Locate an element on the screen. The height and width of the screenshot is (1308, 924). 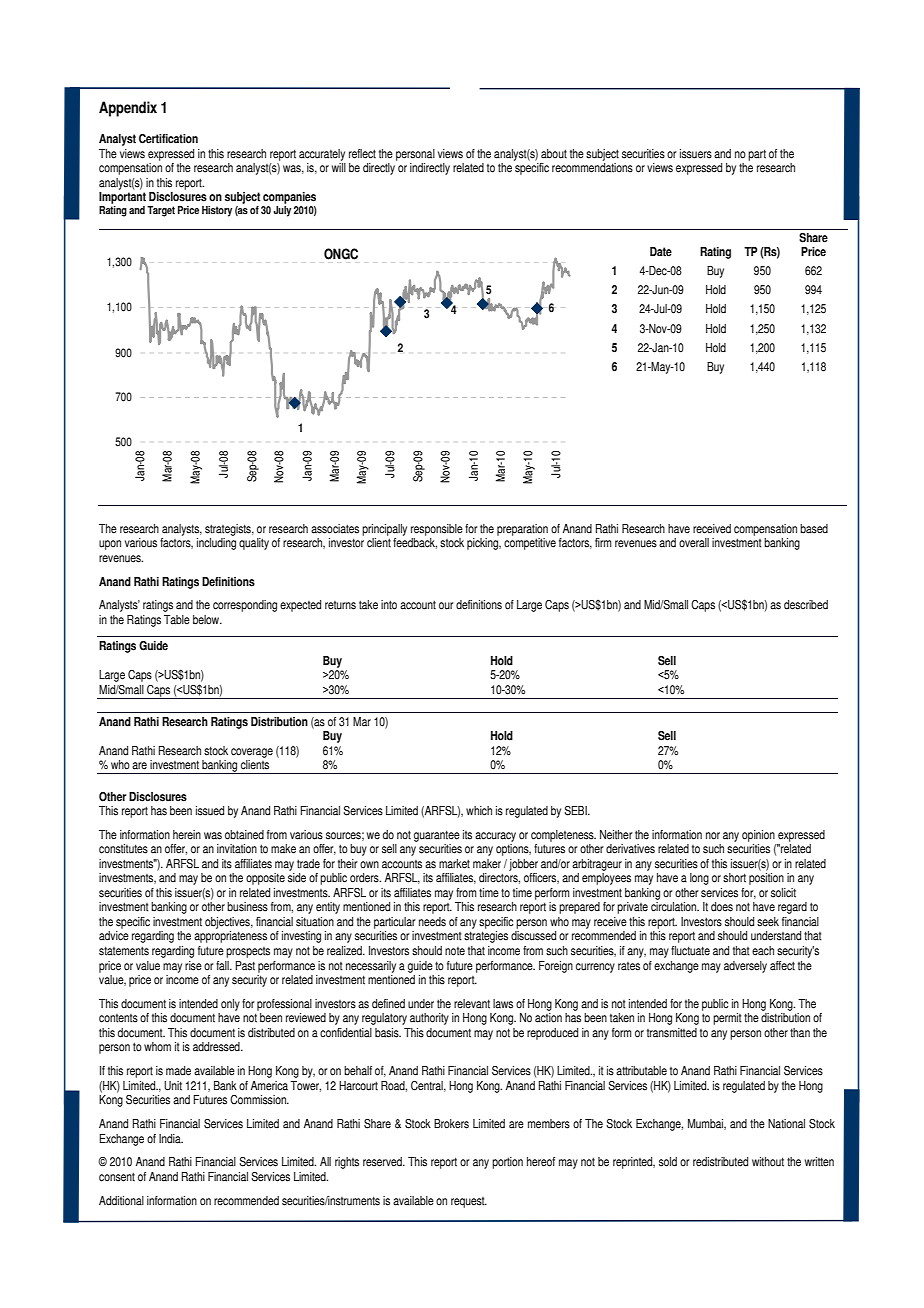
rise is located at coordinates (193, 966).
